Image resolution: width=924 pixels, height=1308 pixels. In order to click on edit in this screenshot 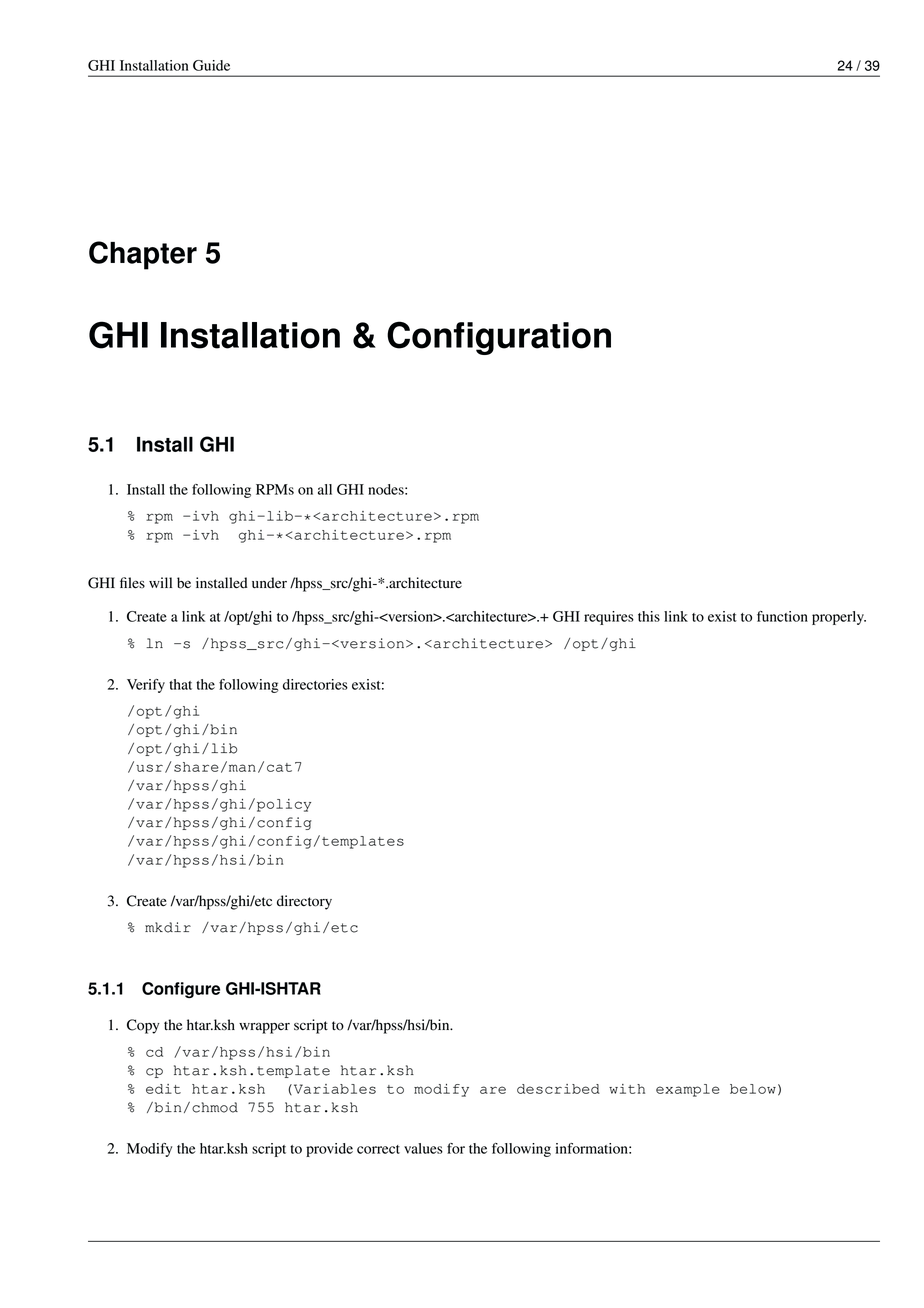, I will do `click(163, 1089)`.
